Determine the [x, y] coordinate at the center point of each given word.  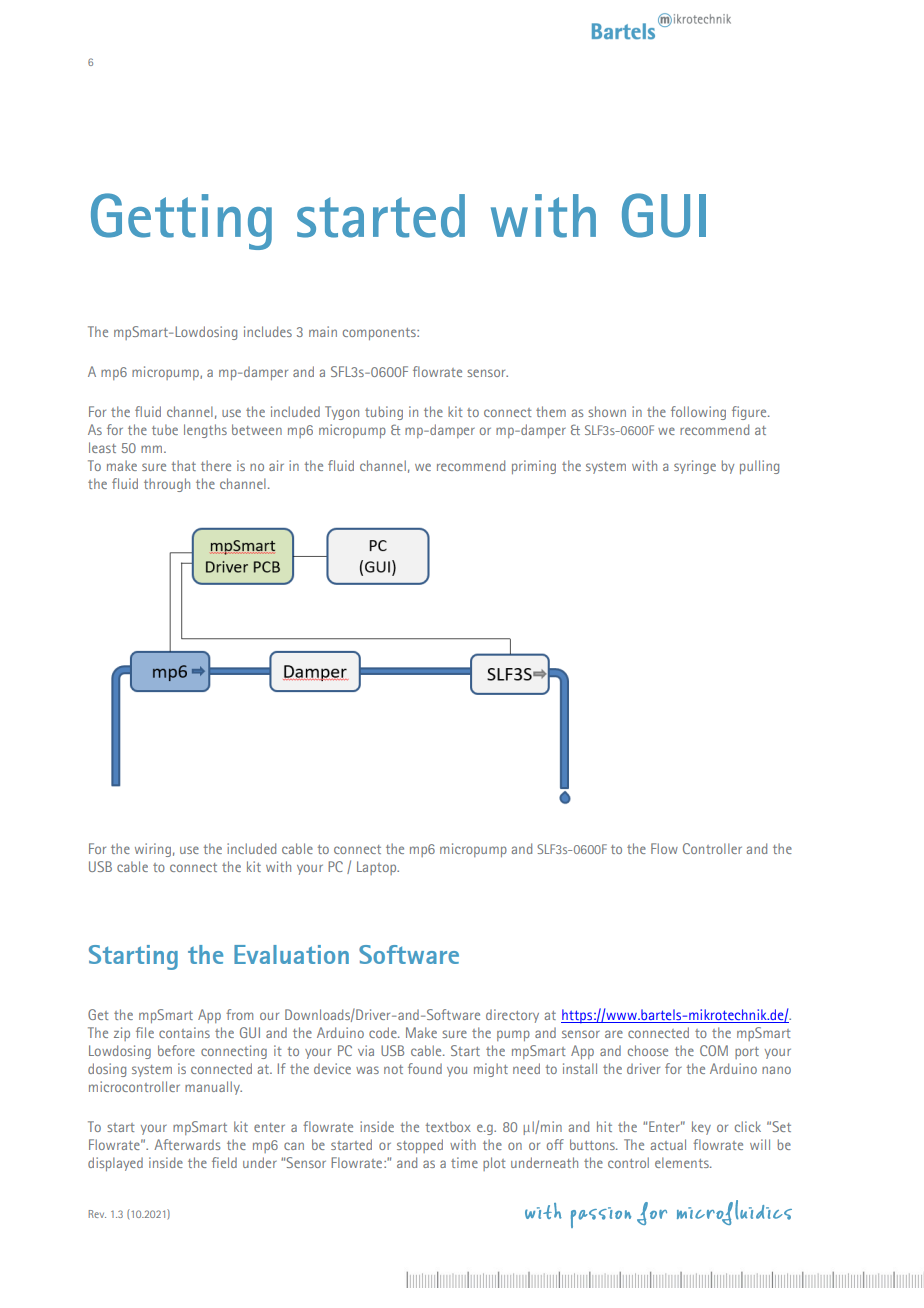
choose [648, 1050]
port [747, 1053]
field [224, 1162]
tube [165, 429]
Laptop [378, 868]
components [380, 334]
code [384, 1032]
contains [184, 1032]
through [167, 485]
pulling [759, 467]
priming [534, 467]
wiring [153, 850]
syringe [695, 467]
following [698, 413]
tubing [384, 413]
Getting [181, 221]
